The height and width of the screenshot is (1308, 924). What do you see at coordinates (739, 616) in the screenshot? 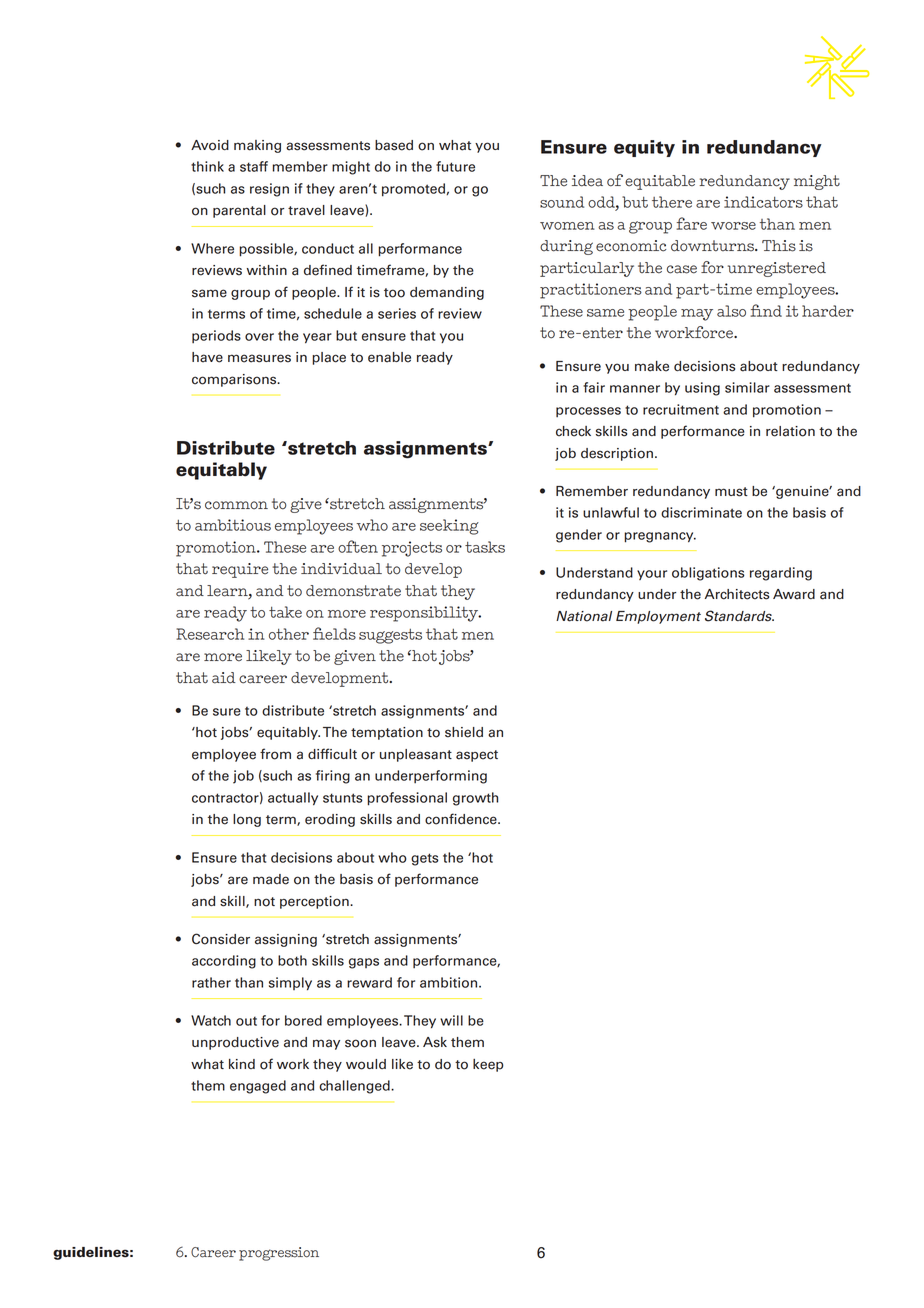
I see `Standards` at bounding box center [739, 616].
